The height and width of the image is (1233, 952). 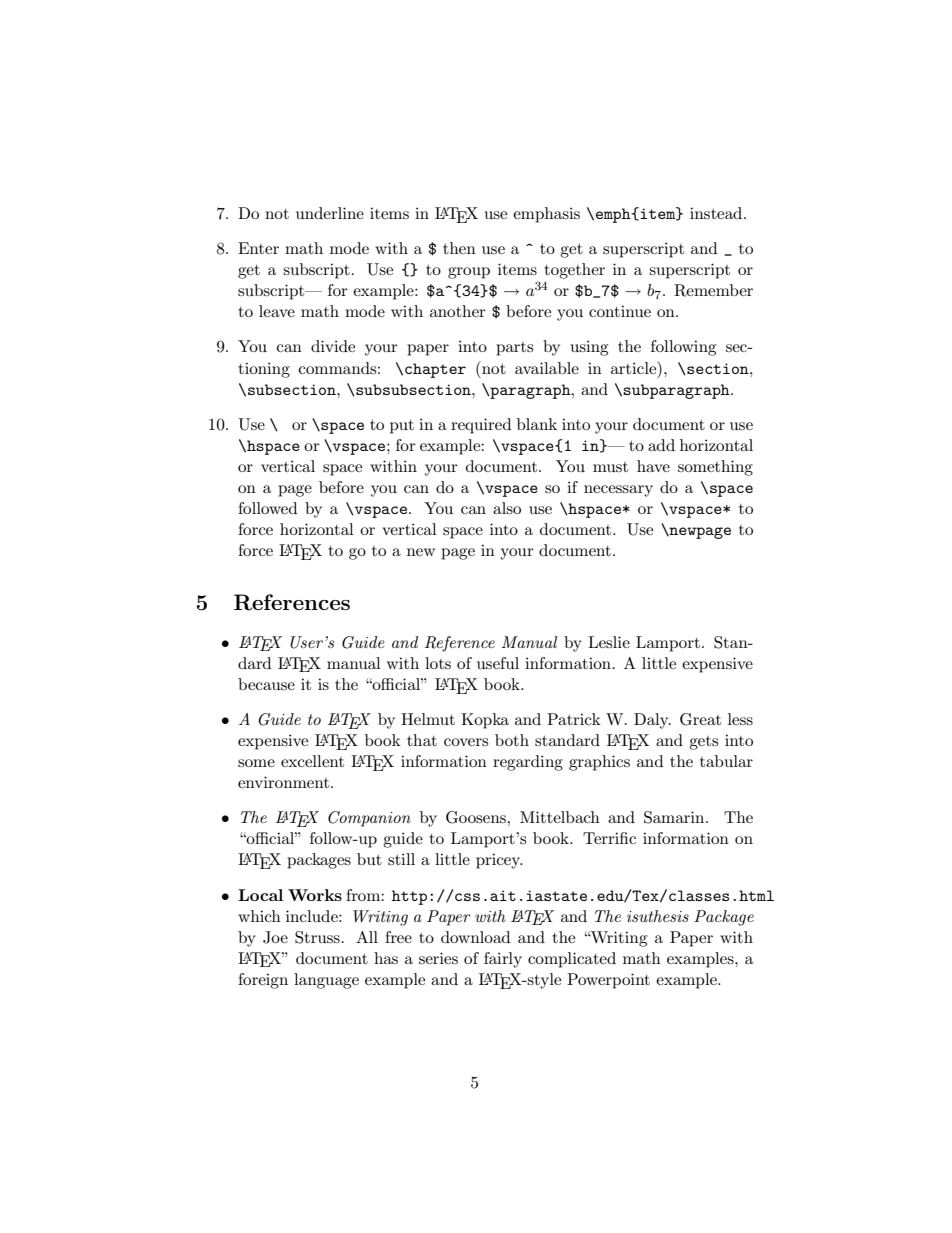 What do you see at coordinates (717, 213) in the image?
I see `instead` at bounding box center [717, 213].
